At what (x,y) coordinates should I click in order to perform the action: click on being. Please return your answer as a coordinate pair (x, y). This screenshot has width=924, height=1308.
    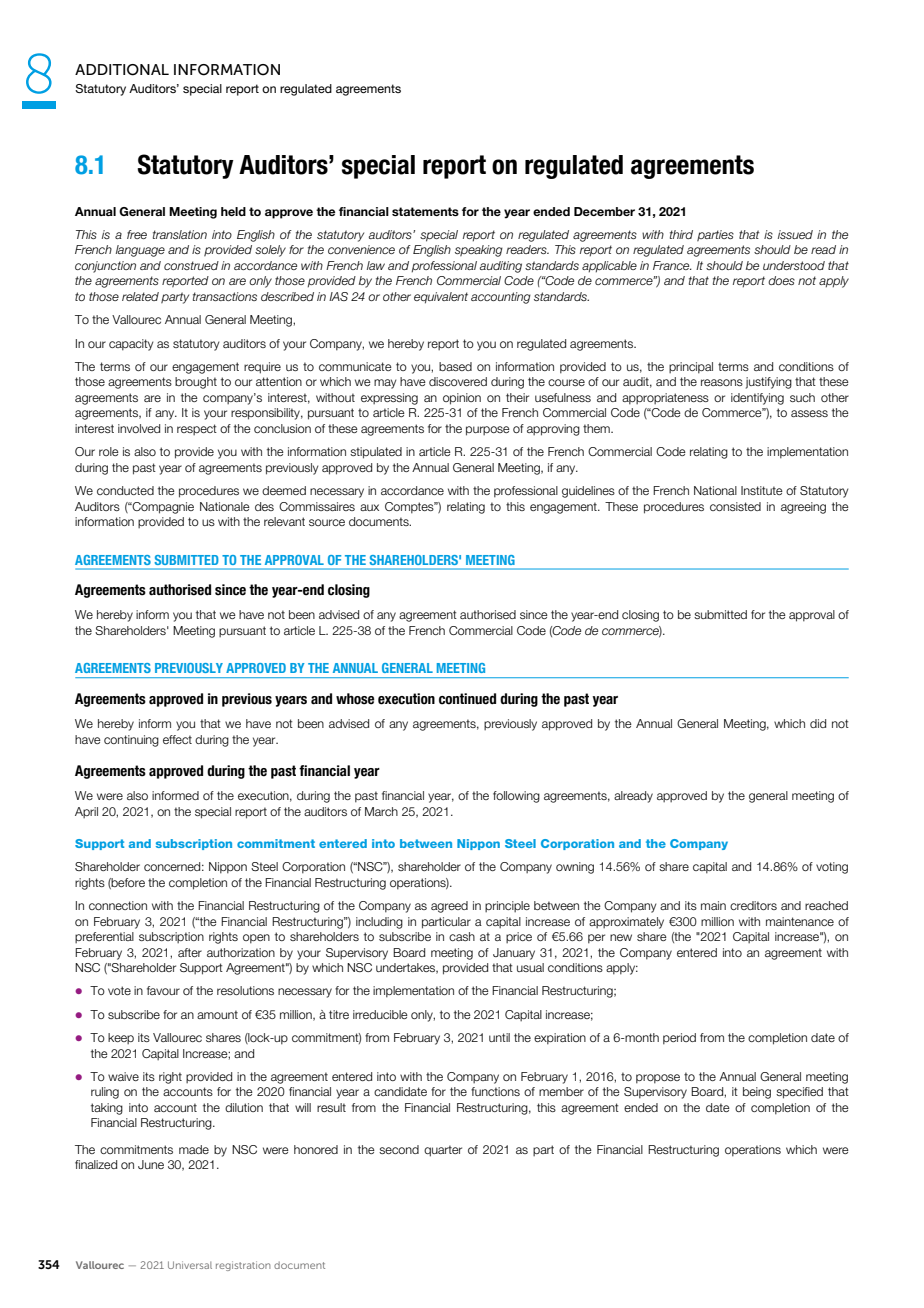
    Looking at the image, I should click on (757, 1093).
